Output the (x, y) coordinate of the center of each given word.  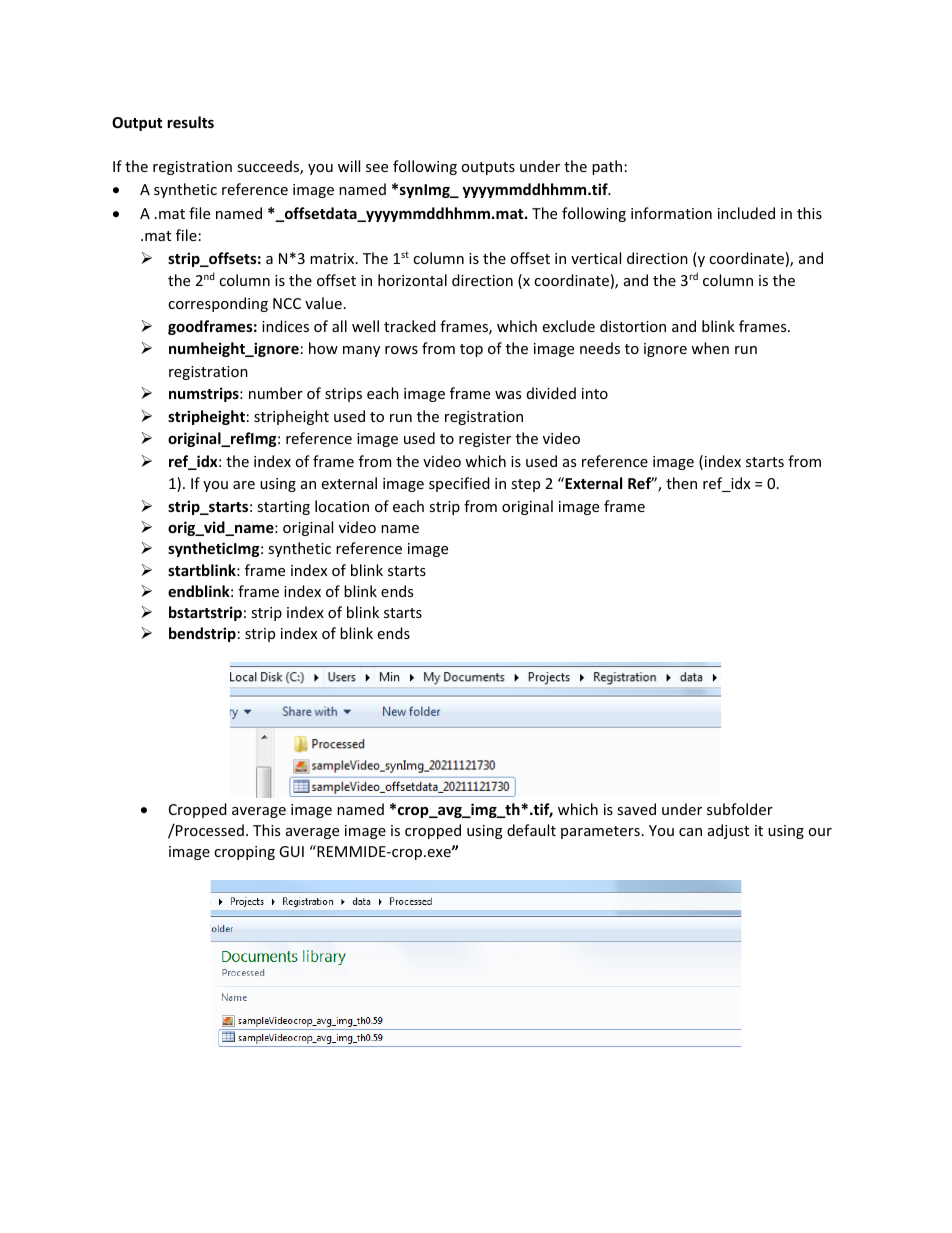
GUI (291, 851)
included (746, 213)
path (607, 167)
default (531, 830)
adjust (728, 831)
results (190, 122)
